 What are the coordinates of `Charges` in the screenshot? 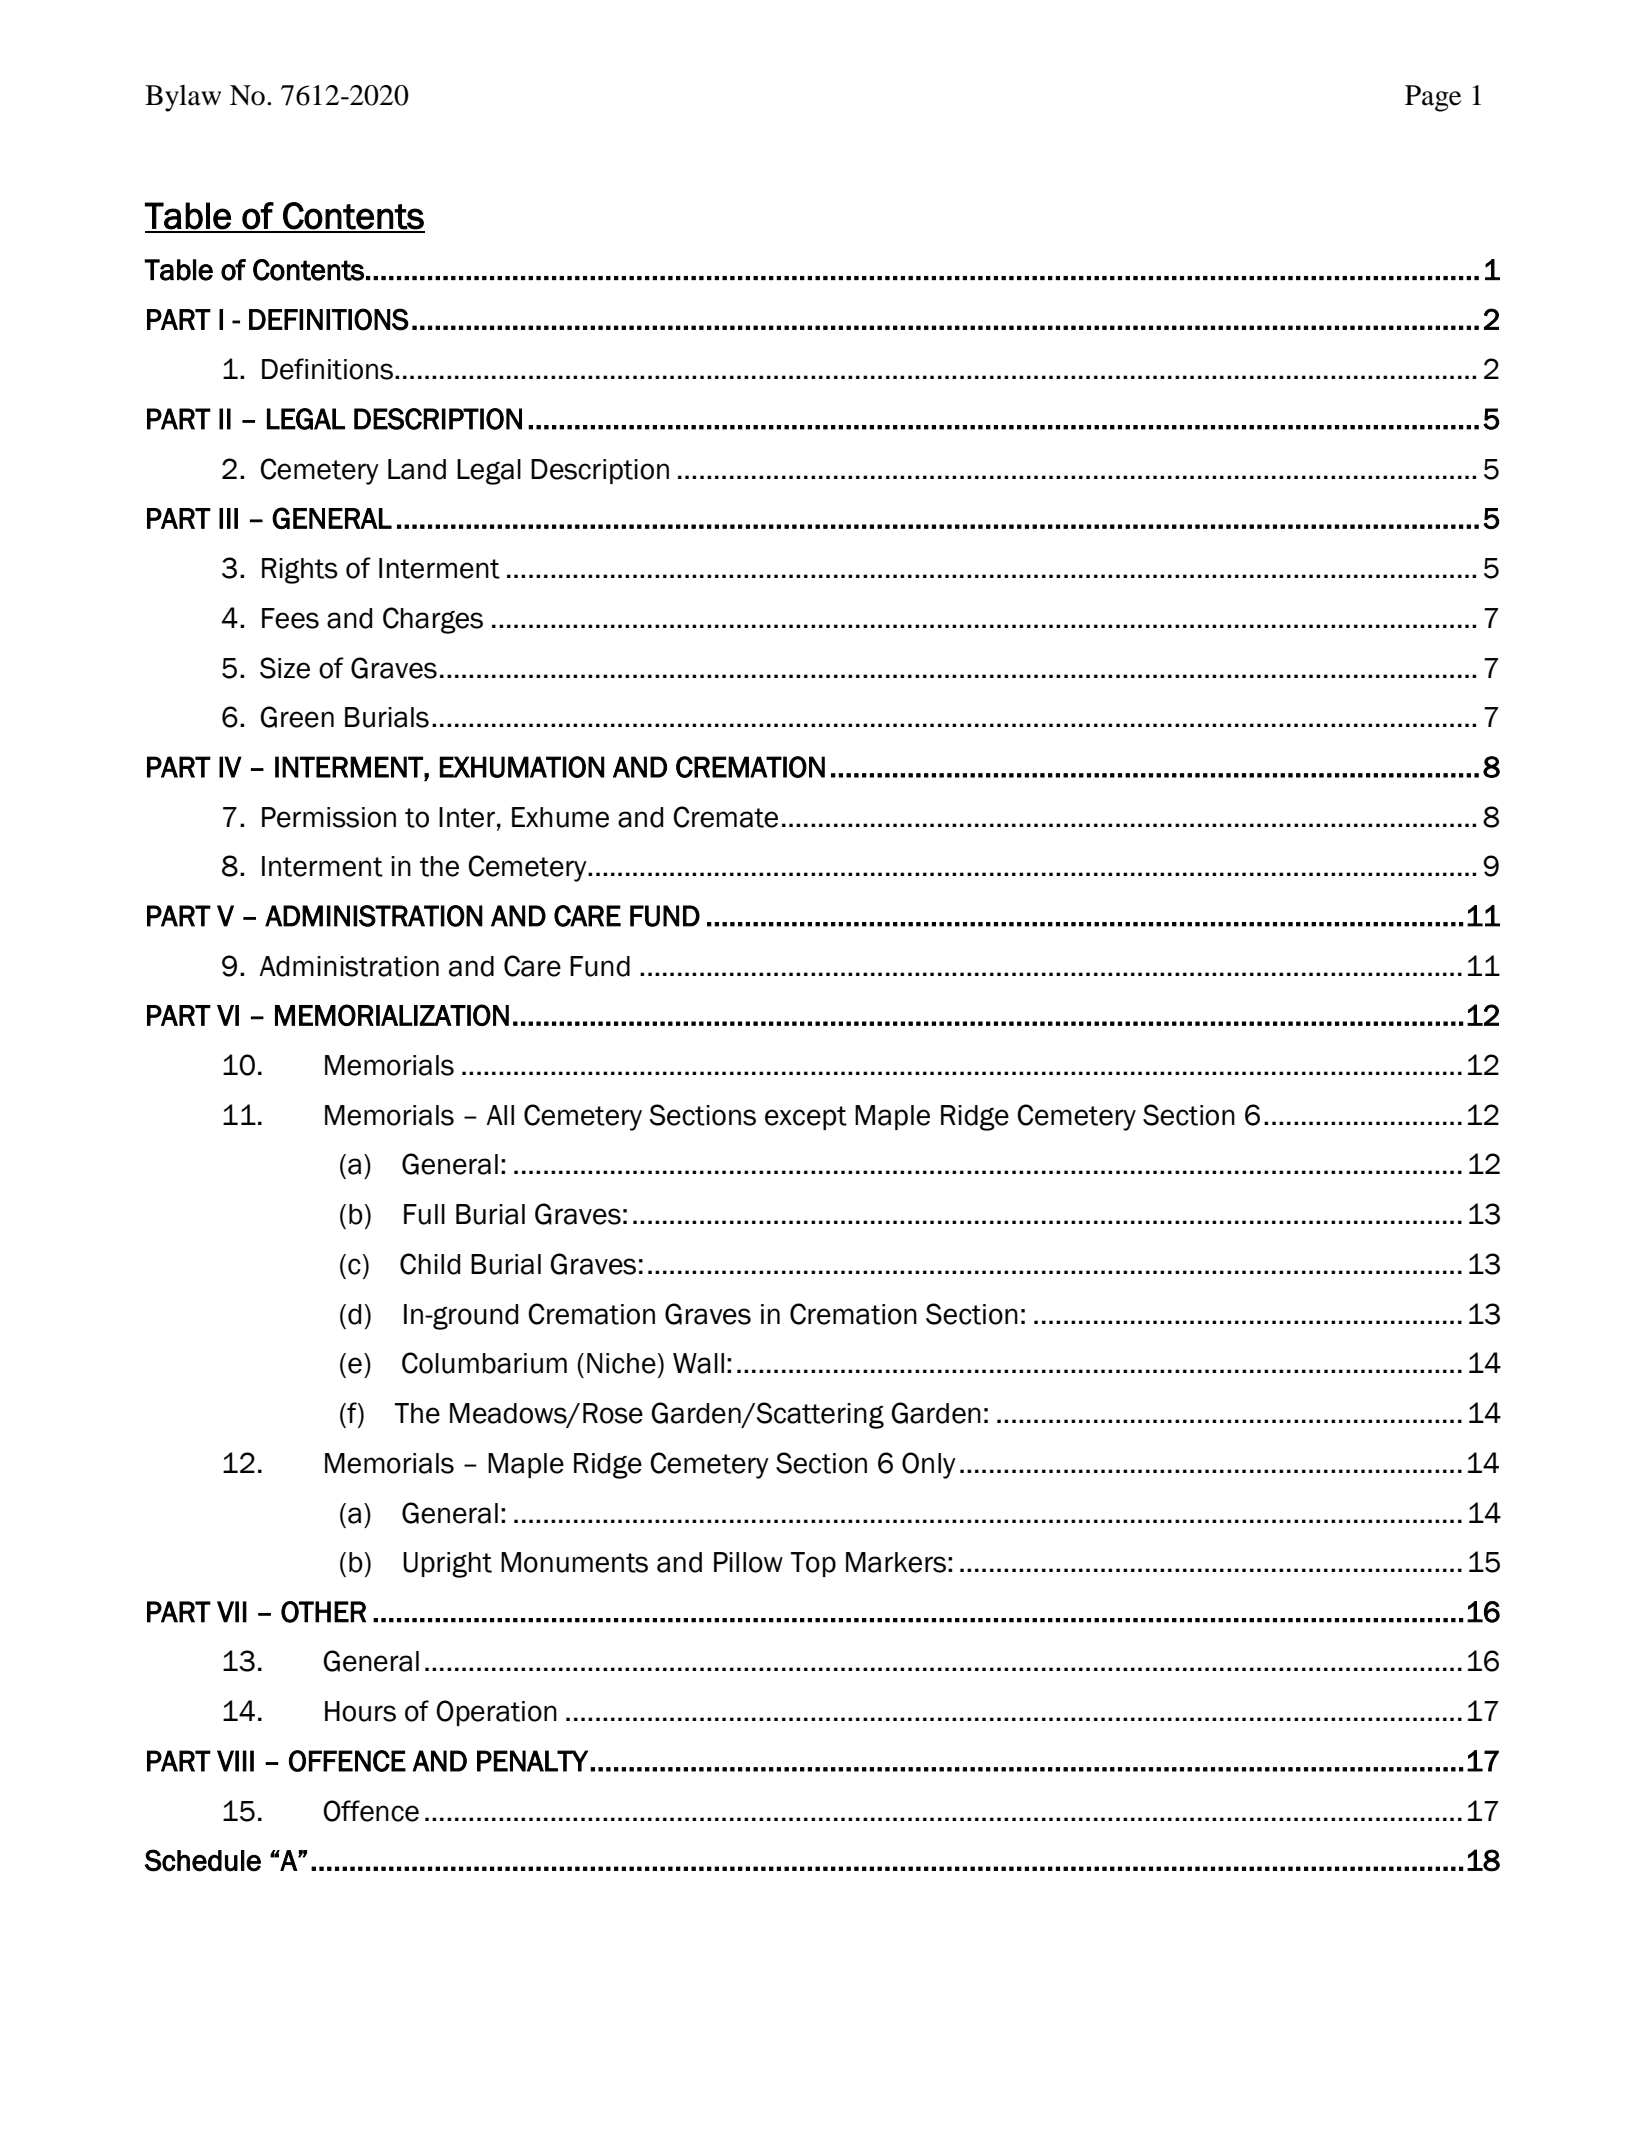 It's located at (433, 620).
